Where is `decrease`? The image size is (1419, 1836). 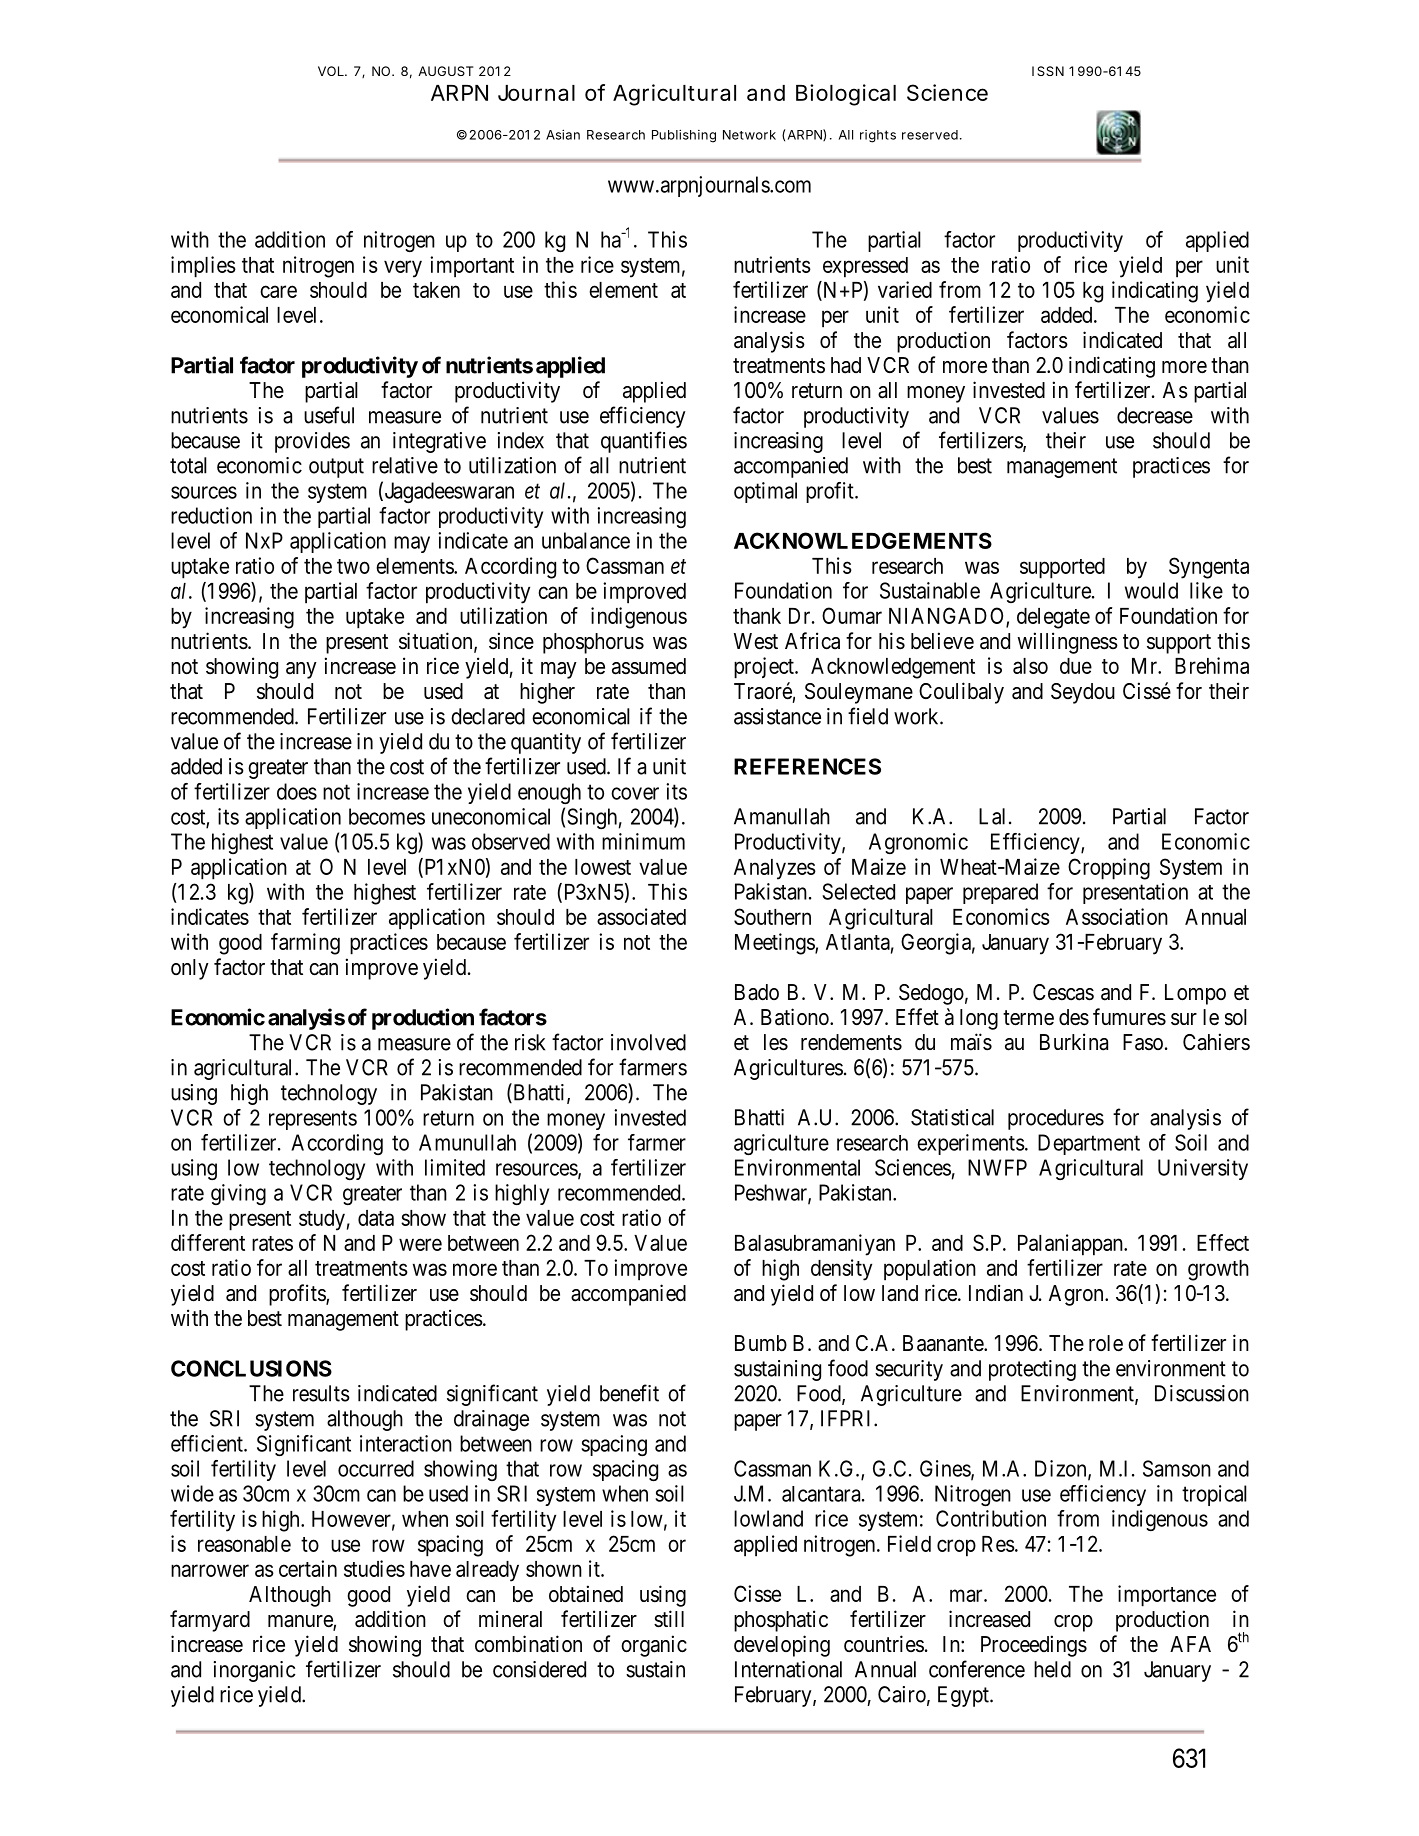 decrease is located at coordinates (1155, 415).
